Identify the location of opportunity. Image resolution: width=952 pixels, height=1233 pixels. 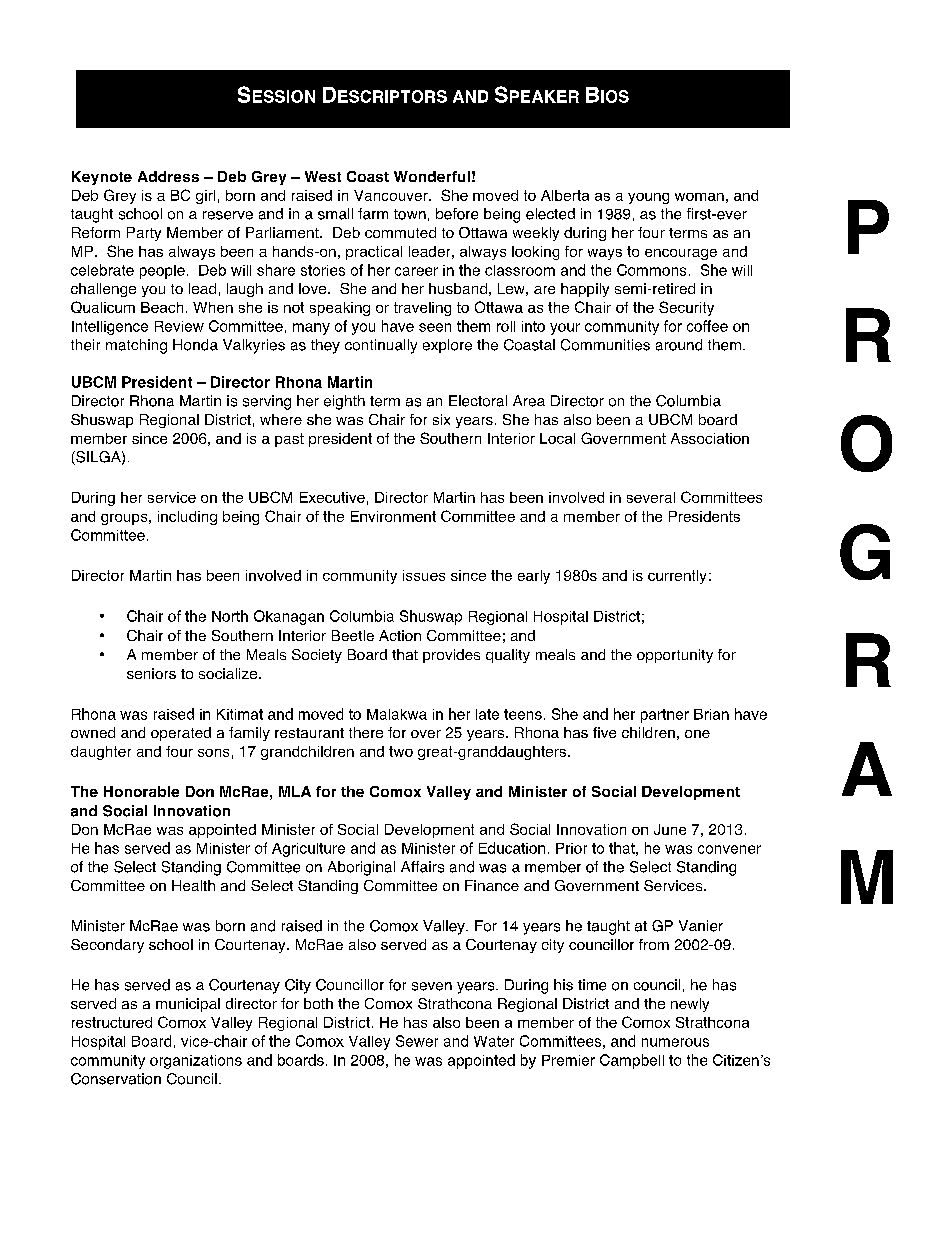
(675, 656).
